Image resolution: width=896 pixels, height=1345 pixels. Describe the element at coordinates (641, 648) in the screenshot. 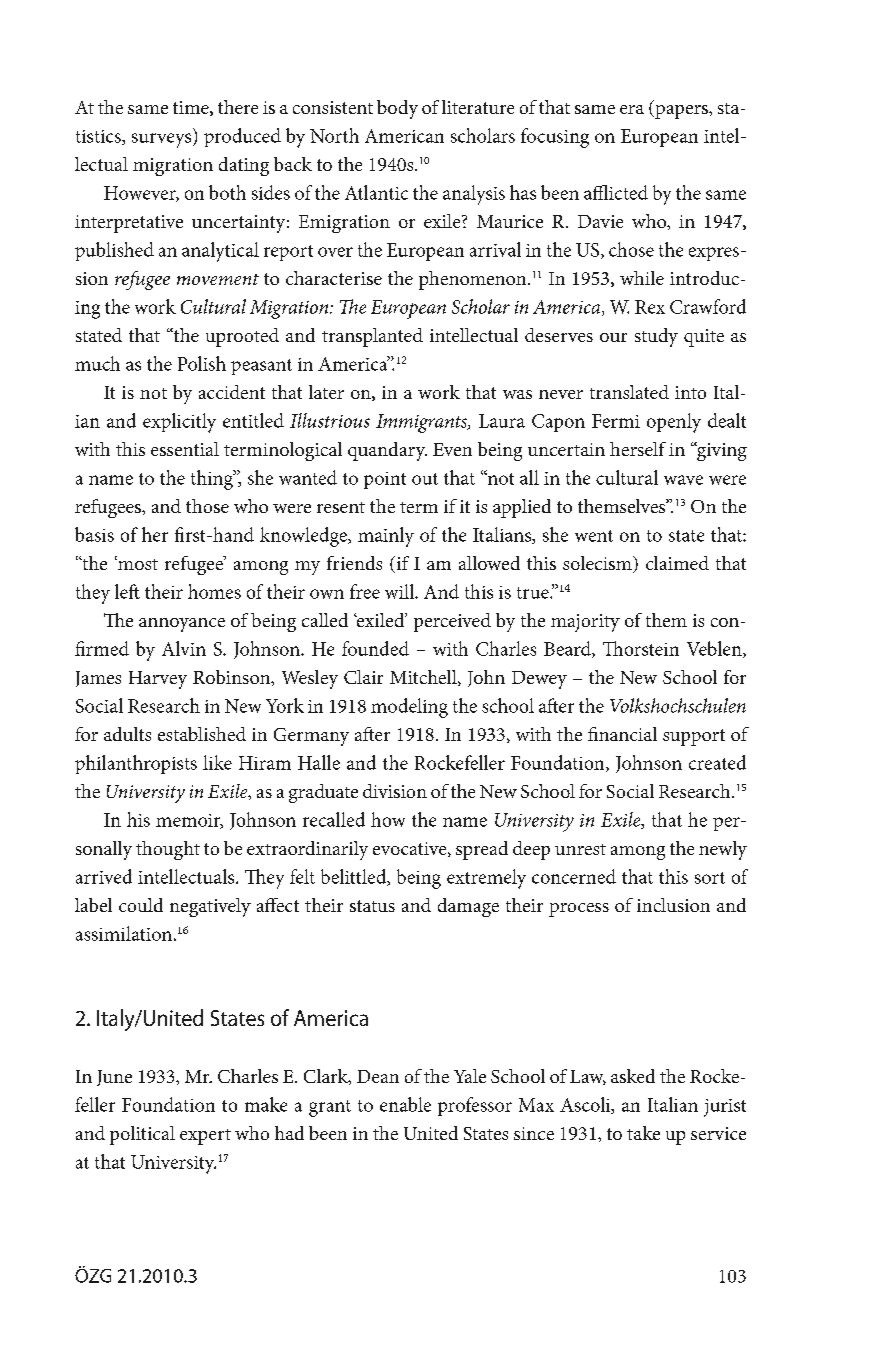

I see `Thorstein` at that location.
